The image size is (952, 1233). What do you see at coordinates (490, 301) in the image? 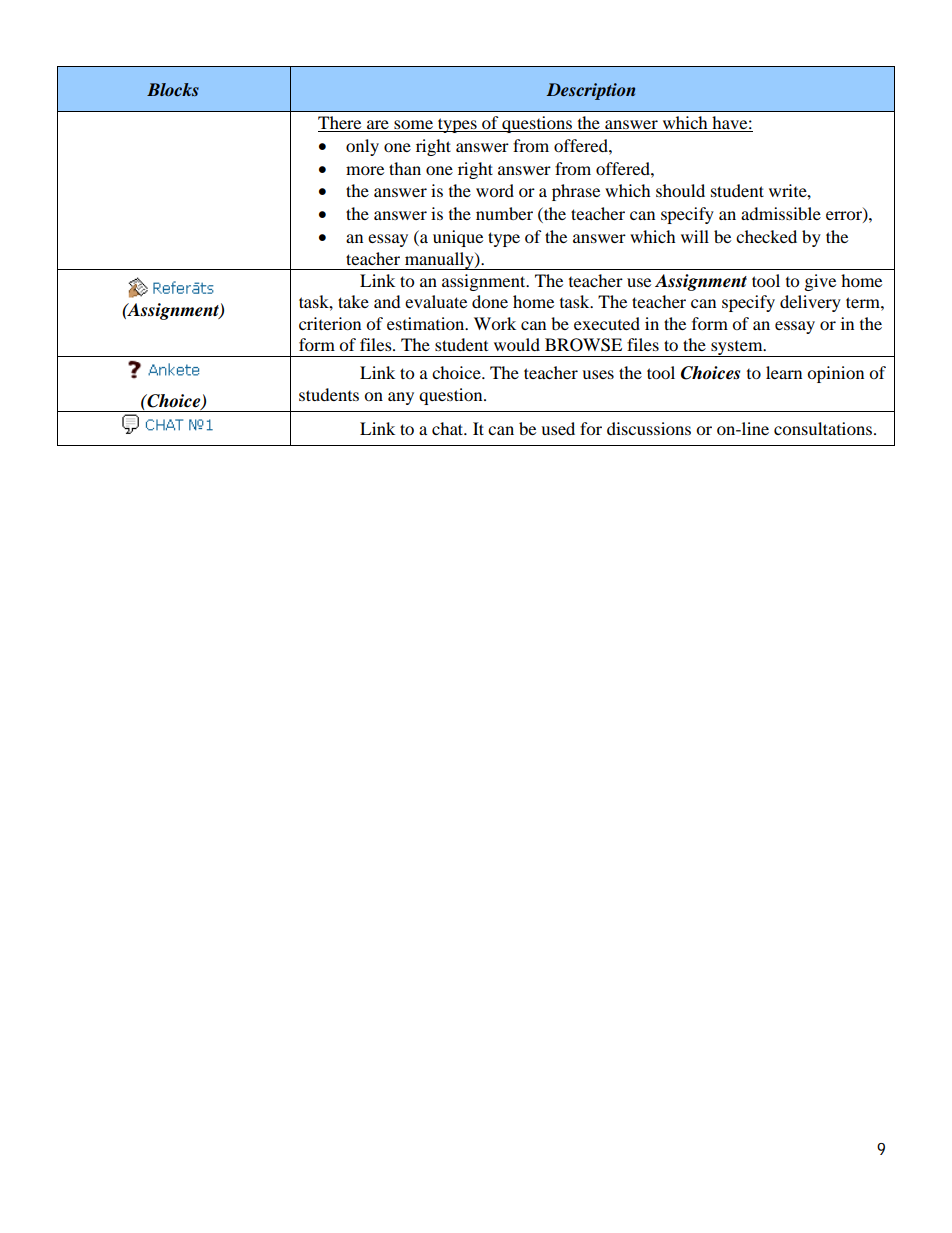
I see `done` at bounding box center [490, 301].
